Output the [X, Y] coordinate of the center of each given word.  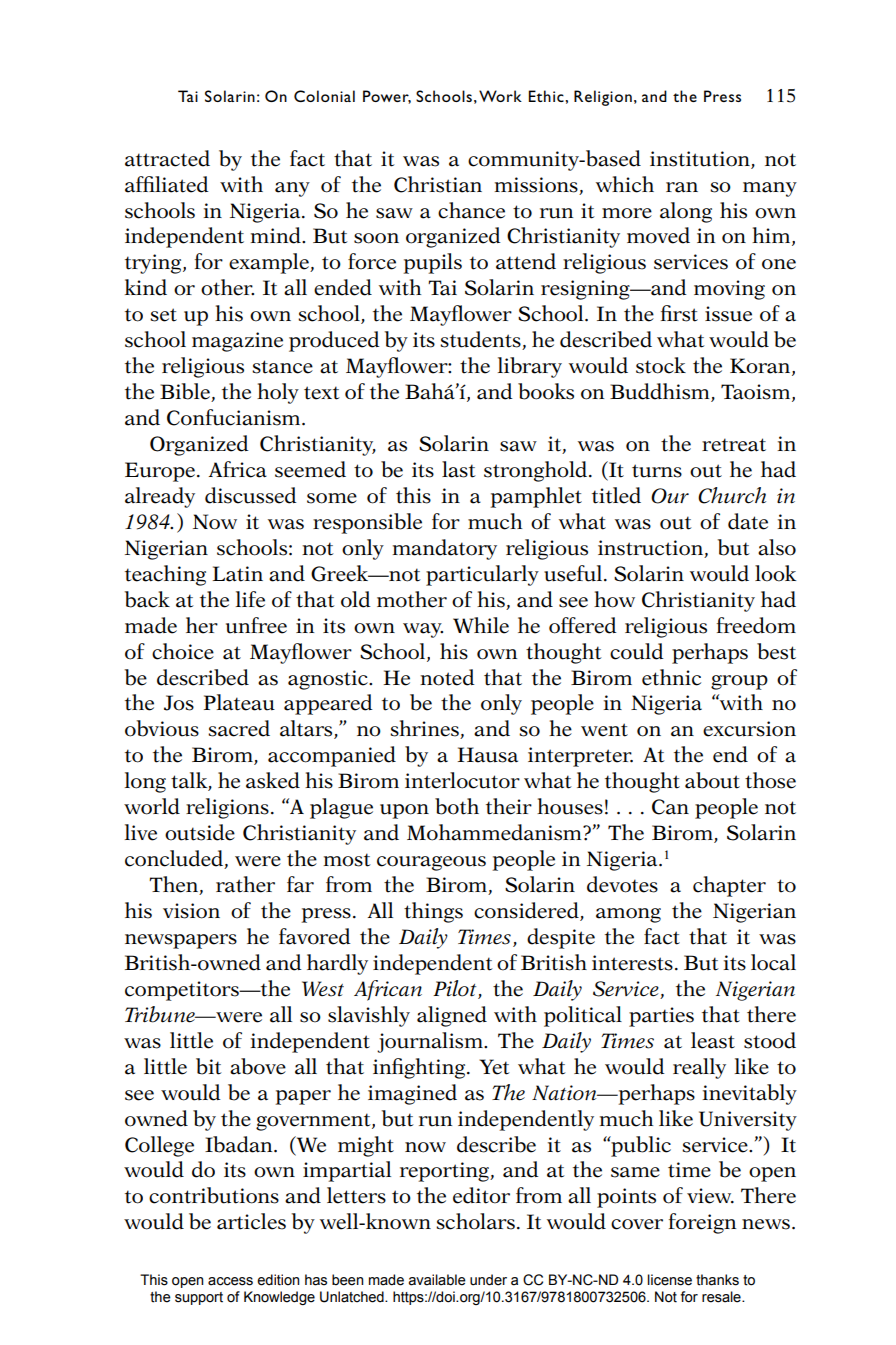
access [230, 1281]
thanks [717, 1280]
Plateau [239, 702]
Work [500, 96]
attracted [167, 158]
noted [447, 677]
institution [700, 159]
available [437, 1280]
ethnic [671, 677]
